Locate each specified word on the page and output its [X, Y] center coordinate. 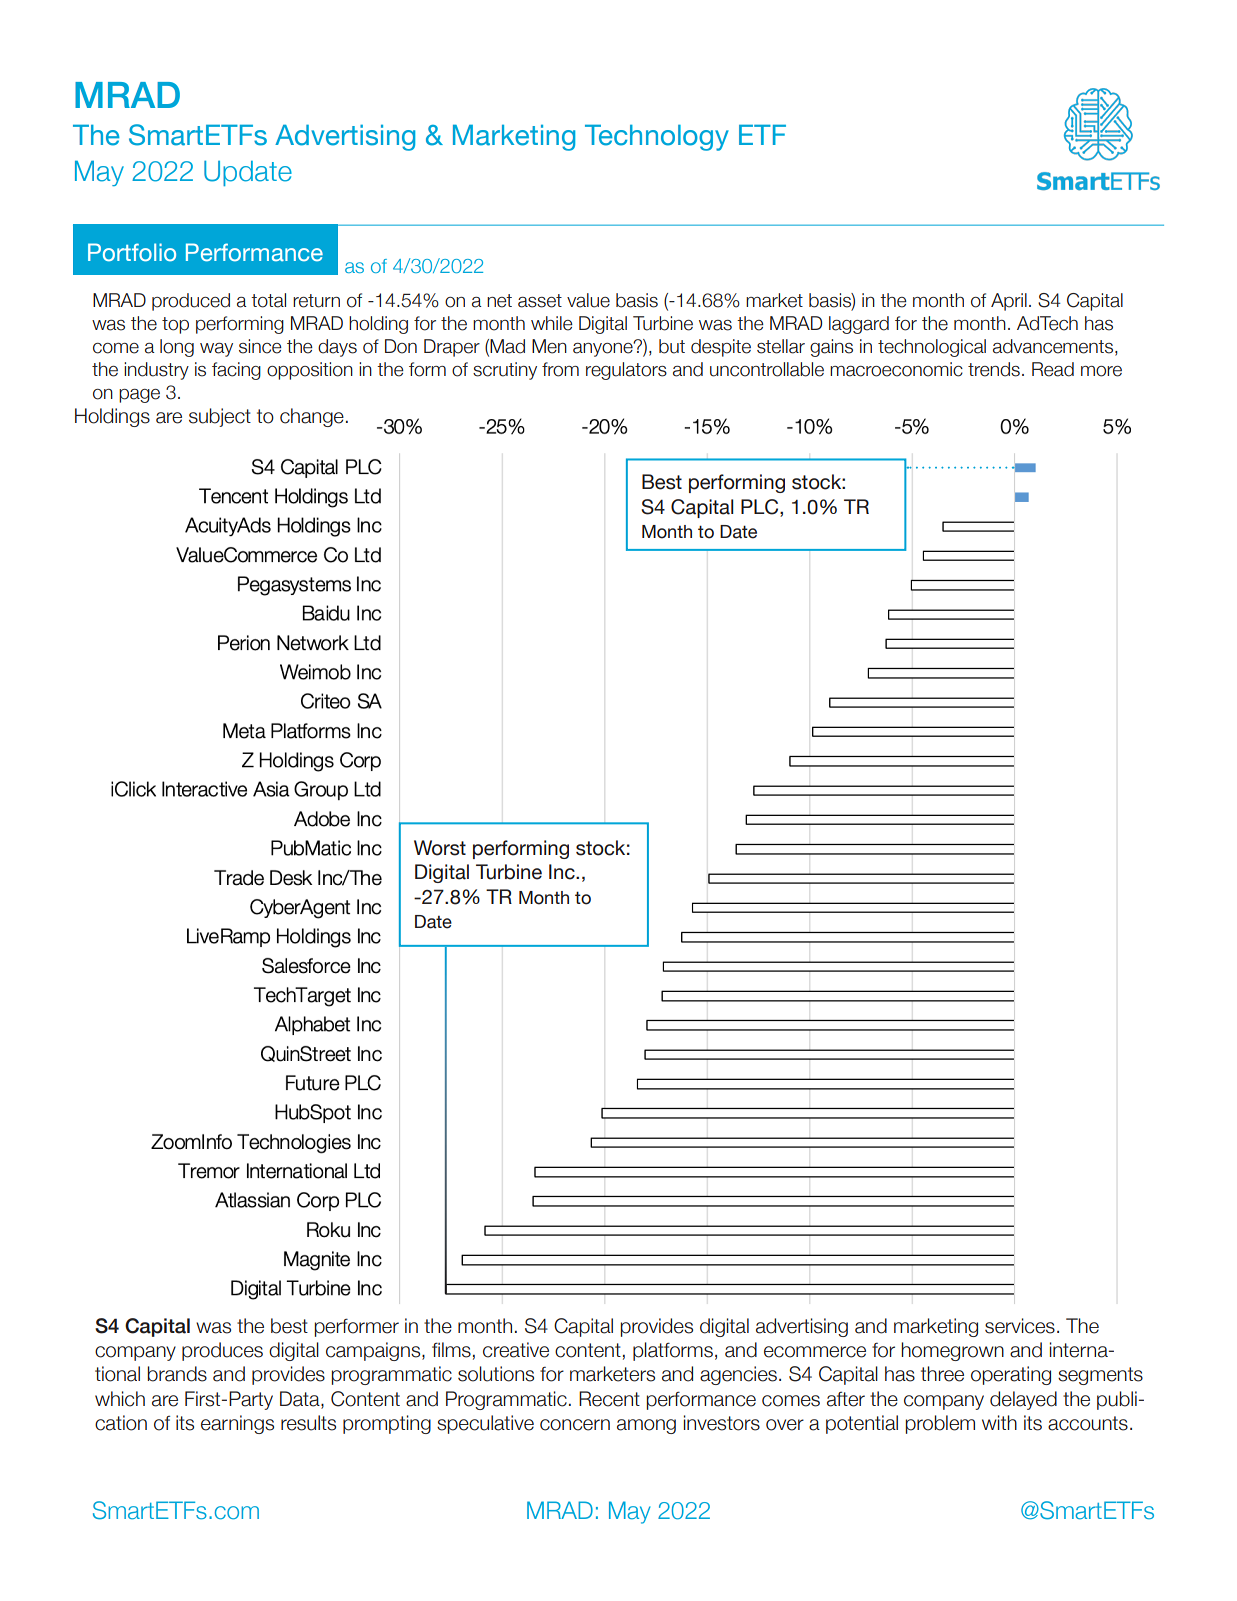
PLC [761, 507]
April [1009, 302]
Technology [657, 137]
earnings [237, 1424]
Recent [609, 1399]
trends [994, 369]
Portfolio [132, 252]
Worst [440, 848]
